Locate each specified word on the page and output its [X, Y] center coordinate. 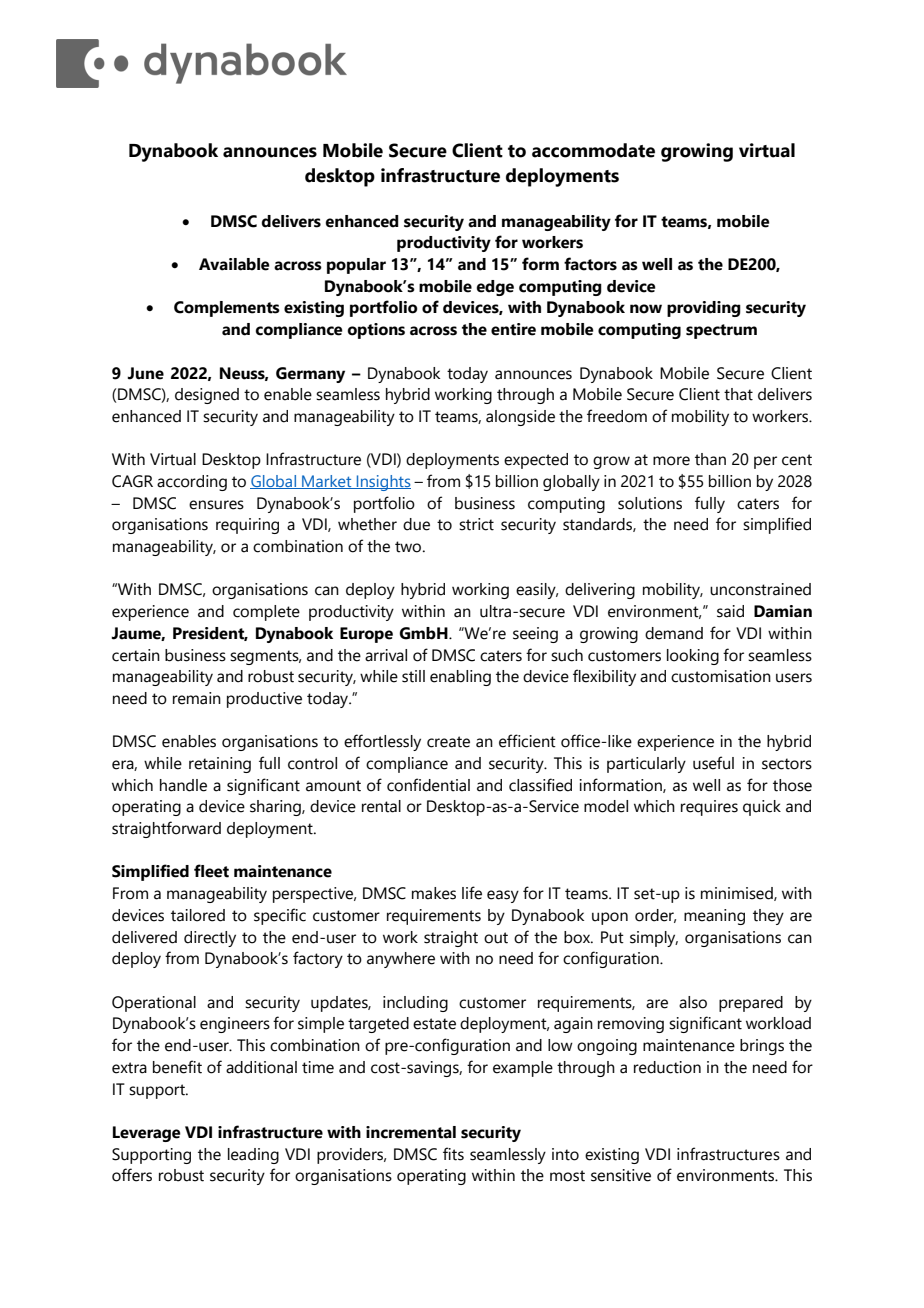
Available [234, 264]
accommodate [593, 150]
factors [590, 264]
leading [253, 1156]
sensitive [621, 1175]
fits [453, 1154]
